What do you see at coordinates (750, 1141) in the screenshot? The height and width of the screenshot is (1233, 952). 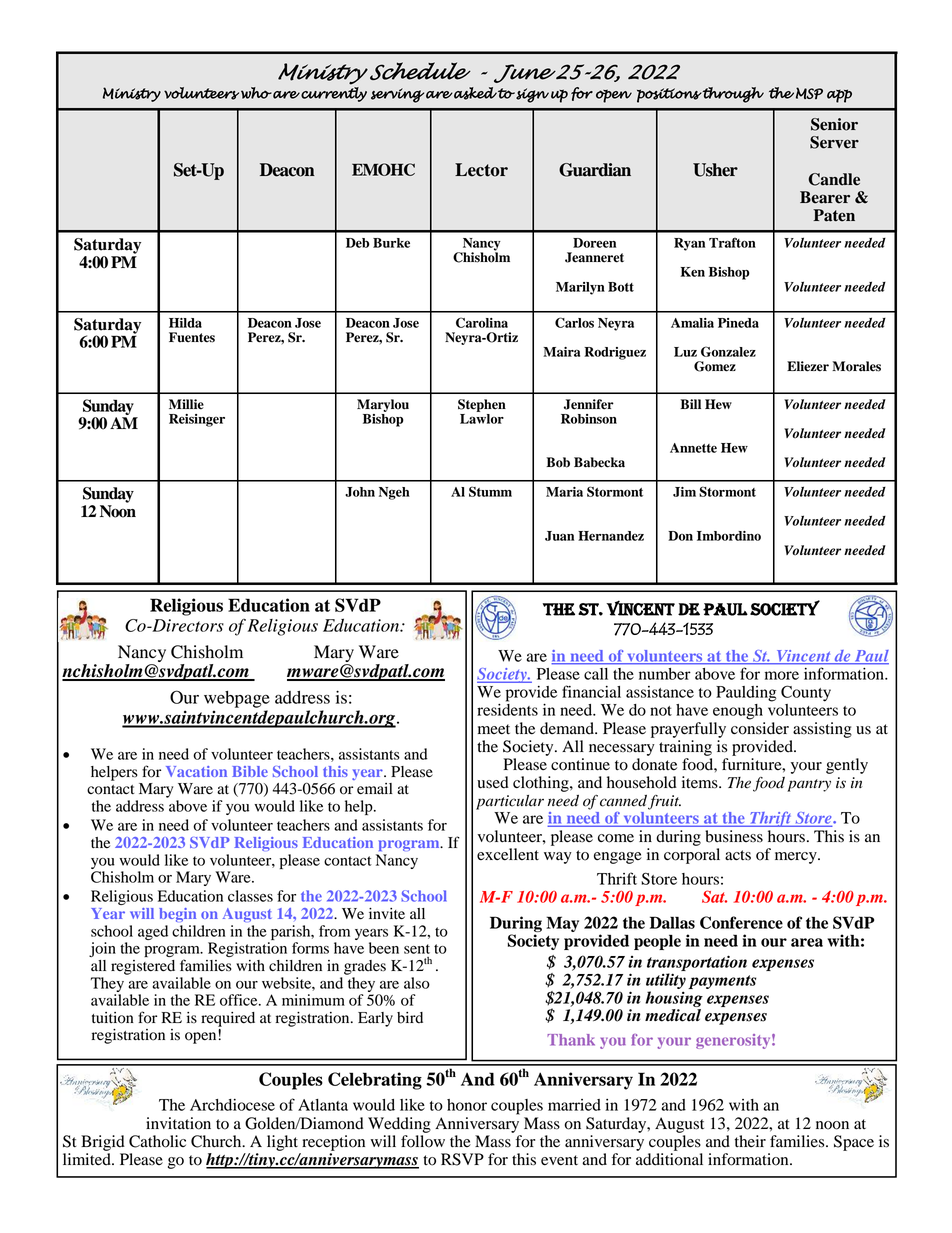 I see `their` at bounding box center [750, 1141].
